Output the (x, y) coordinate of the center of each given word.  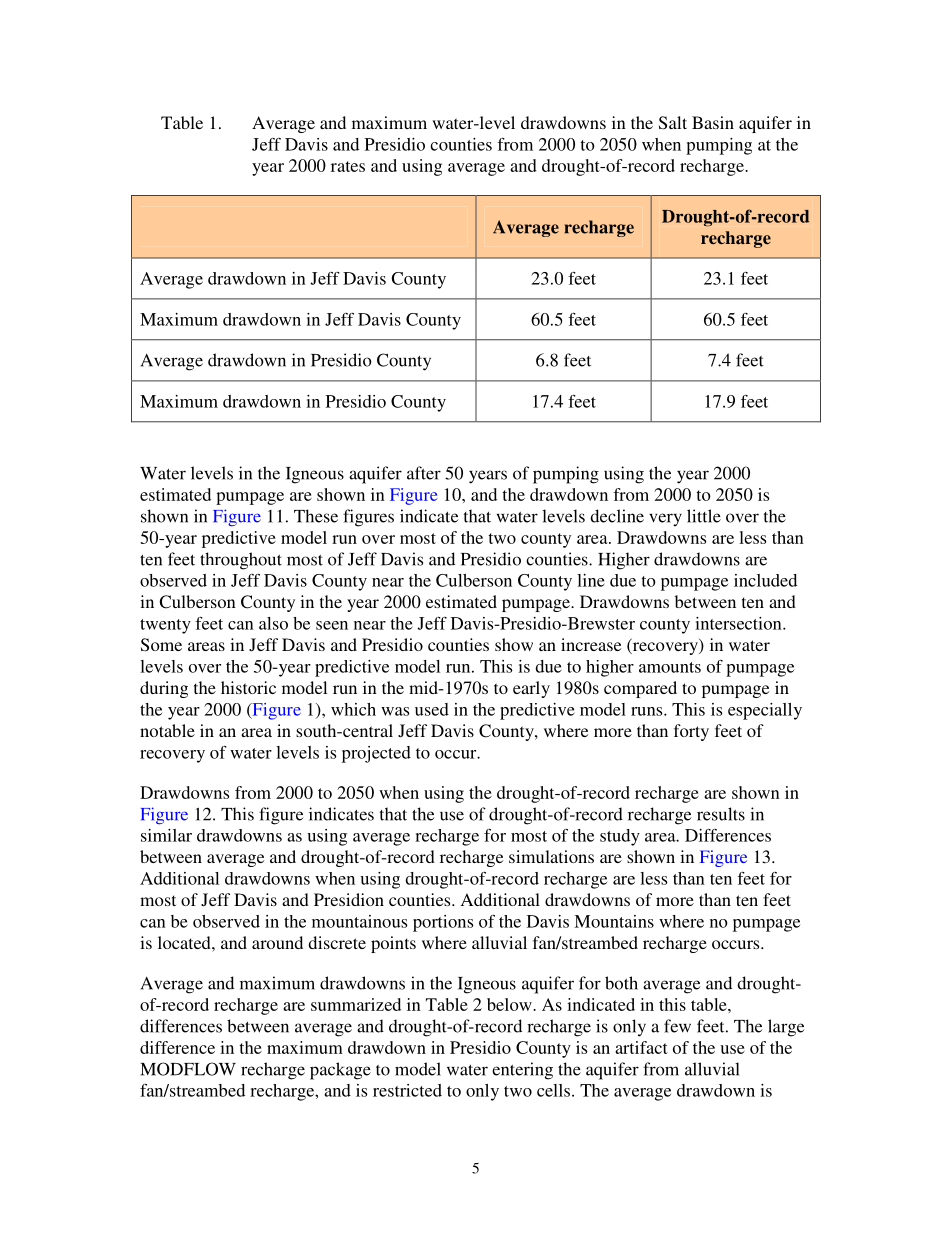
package (340, 1071)
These (316, 516)
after (424, 473)
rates (348, 166)
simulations (551, 856)
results (721, 814)
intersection (739, 623)
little (704, 516)
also (273, 623)
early (531, 689)
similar (166, 835)
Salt (673, 123)
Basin (713, 122)
